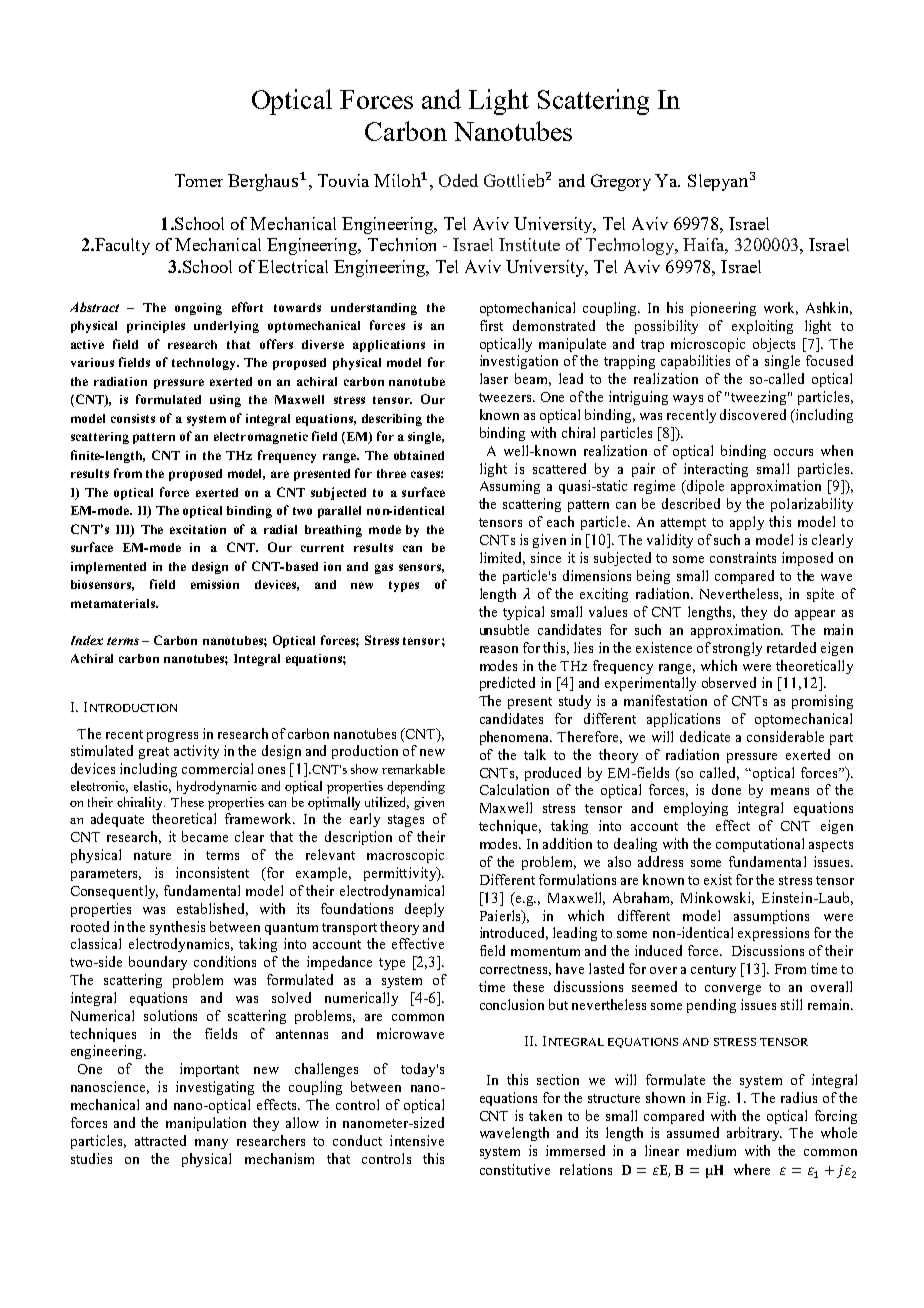 The height and width of the screenshot is (1308, 924). I want to click on computational, so click(760, 845).
